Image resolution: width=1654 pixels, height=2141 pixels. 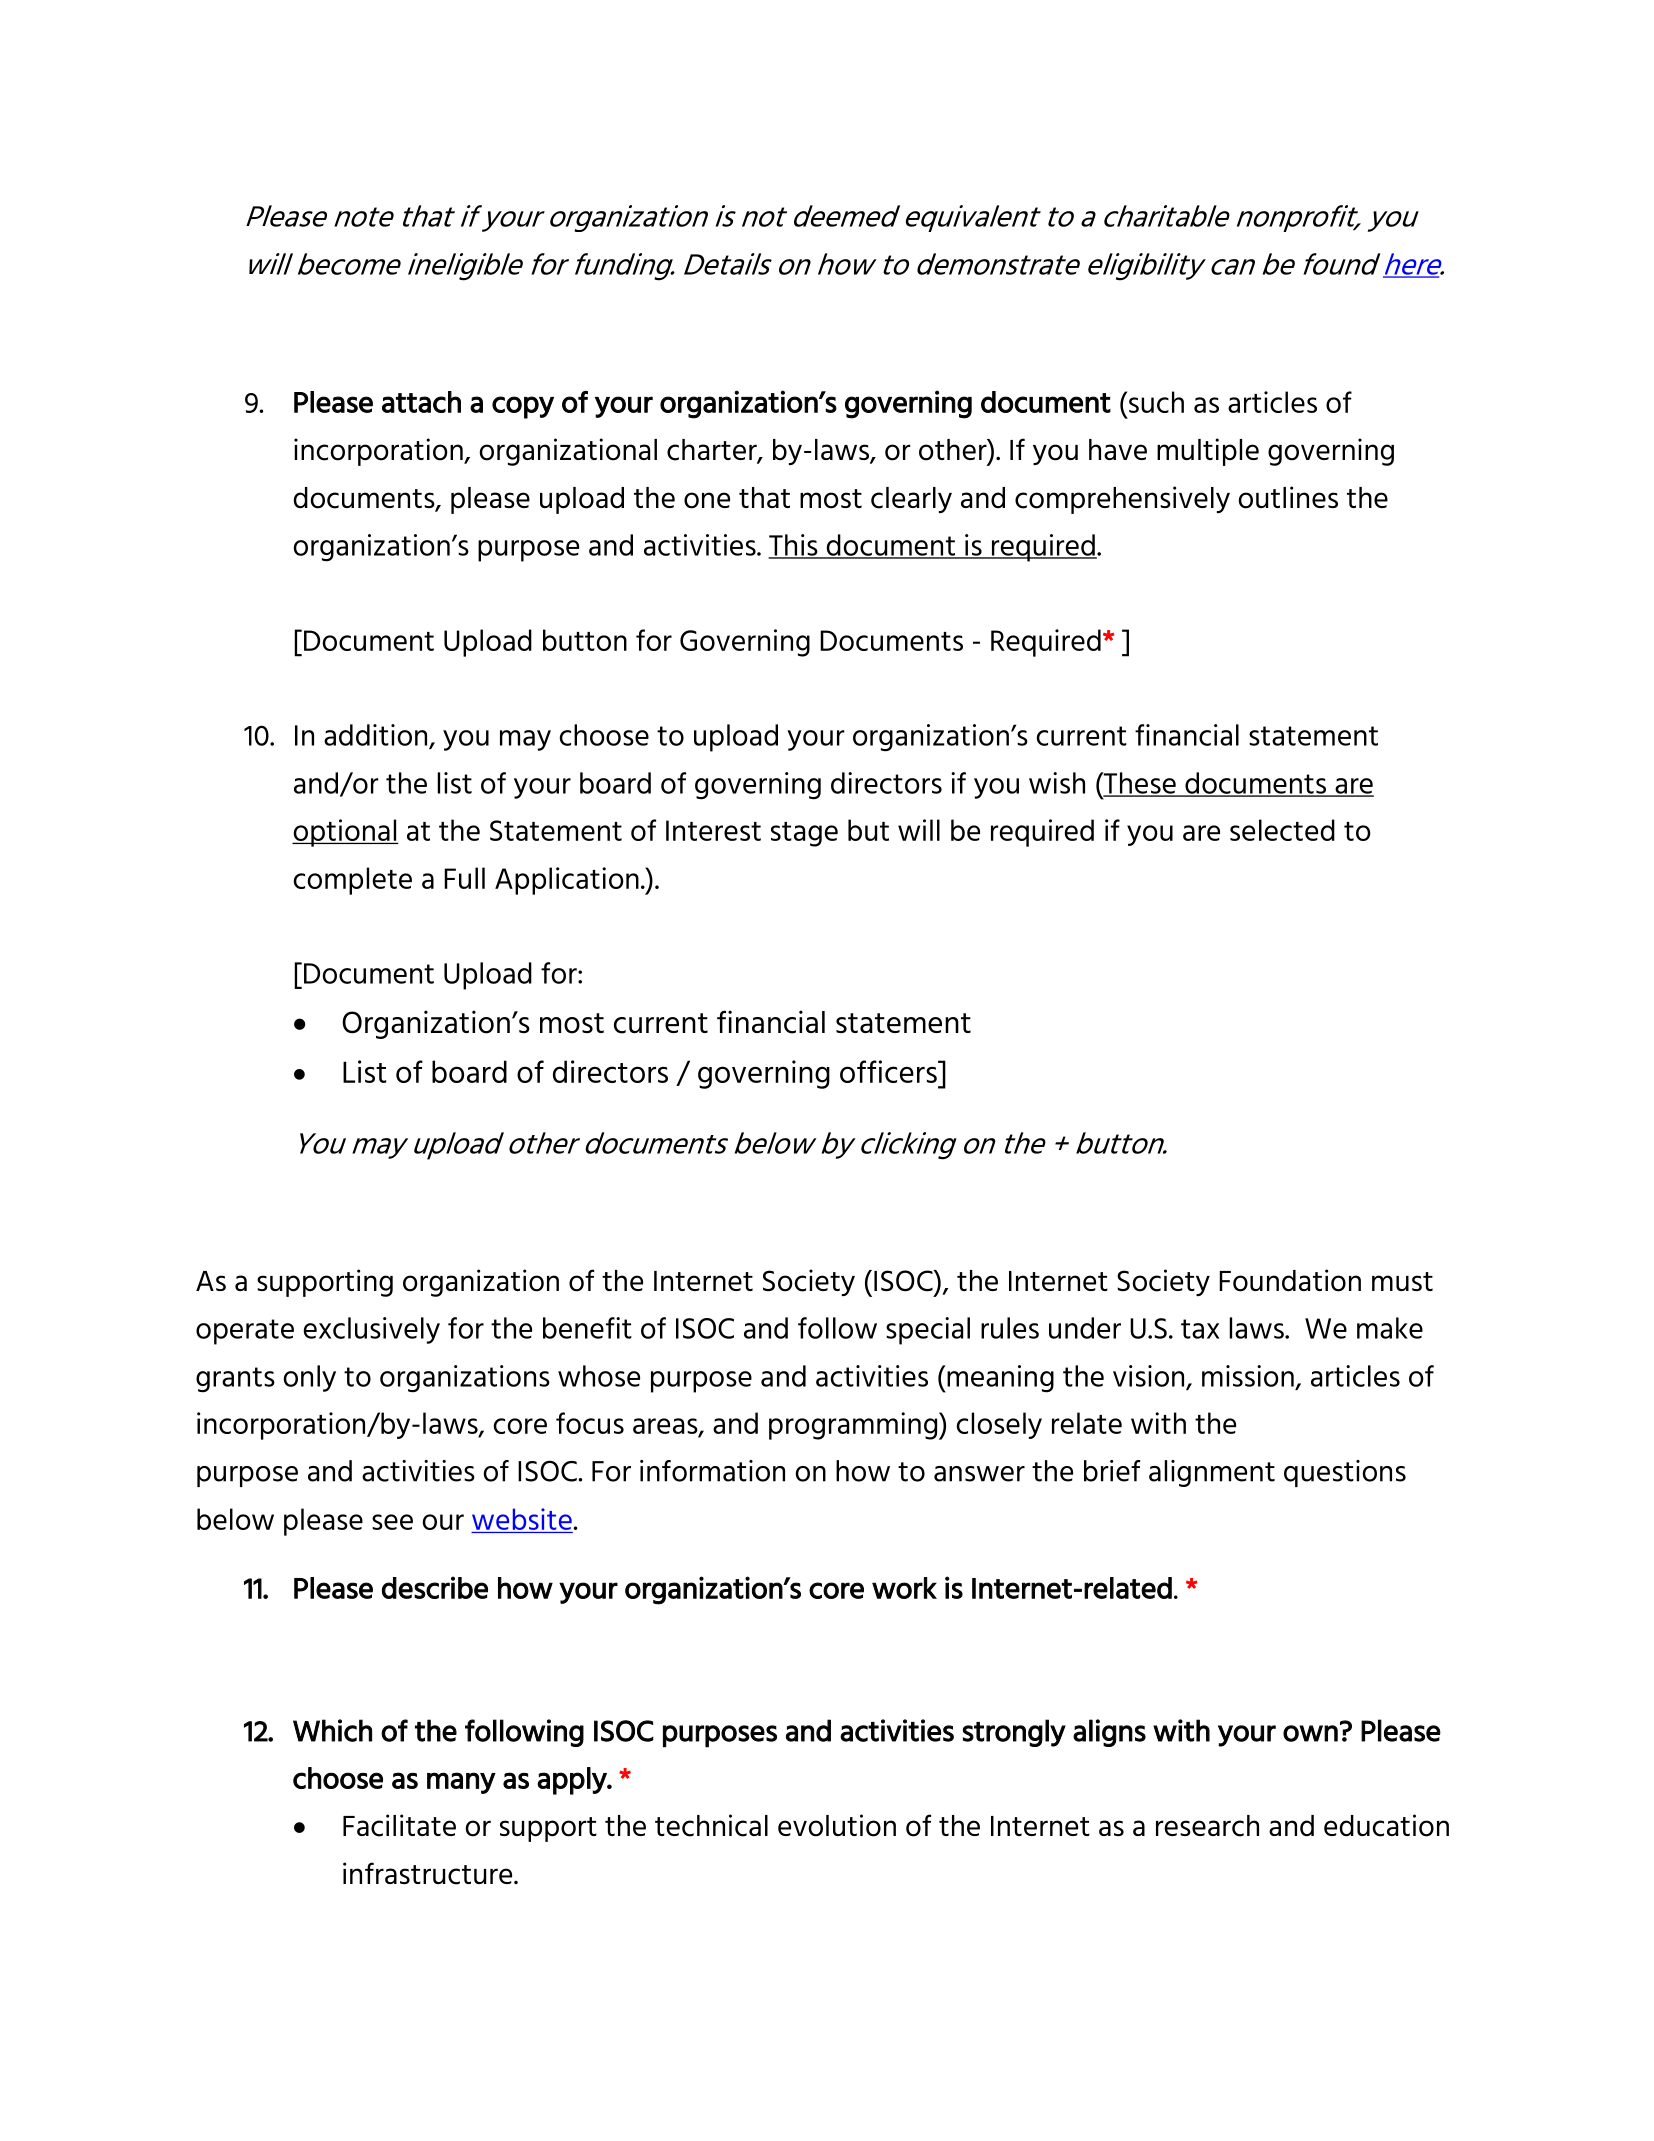 I want to click on selected, so click(x=1282, y=830).
